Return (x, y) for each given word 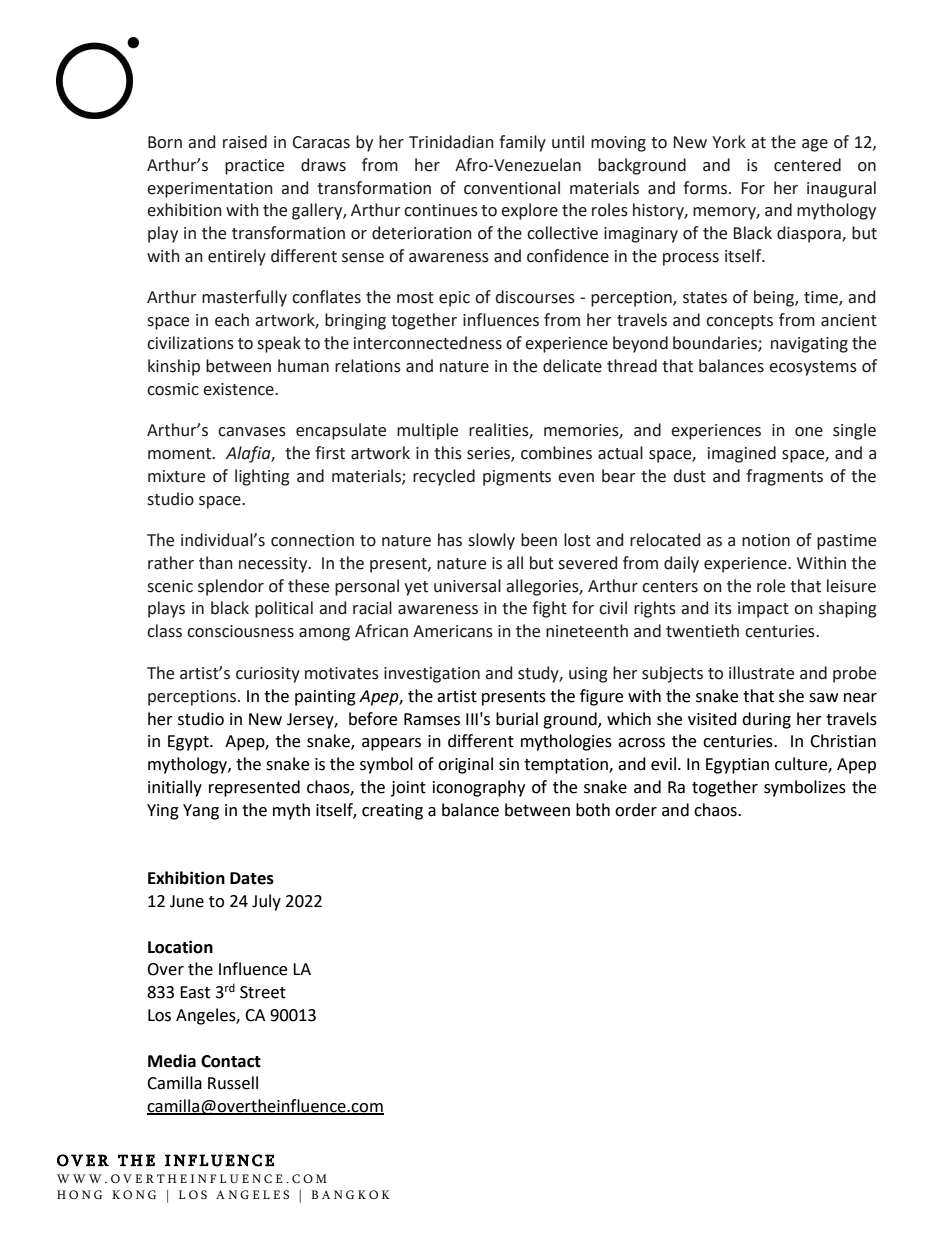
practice (254, 167)
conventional (512, 188)
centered (807, 165)
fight (549, 609)
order (636, 810)
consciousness (240, 631)
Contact (231, 1061)
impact (763, 610)
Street (263, 992)
